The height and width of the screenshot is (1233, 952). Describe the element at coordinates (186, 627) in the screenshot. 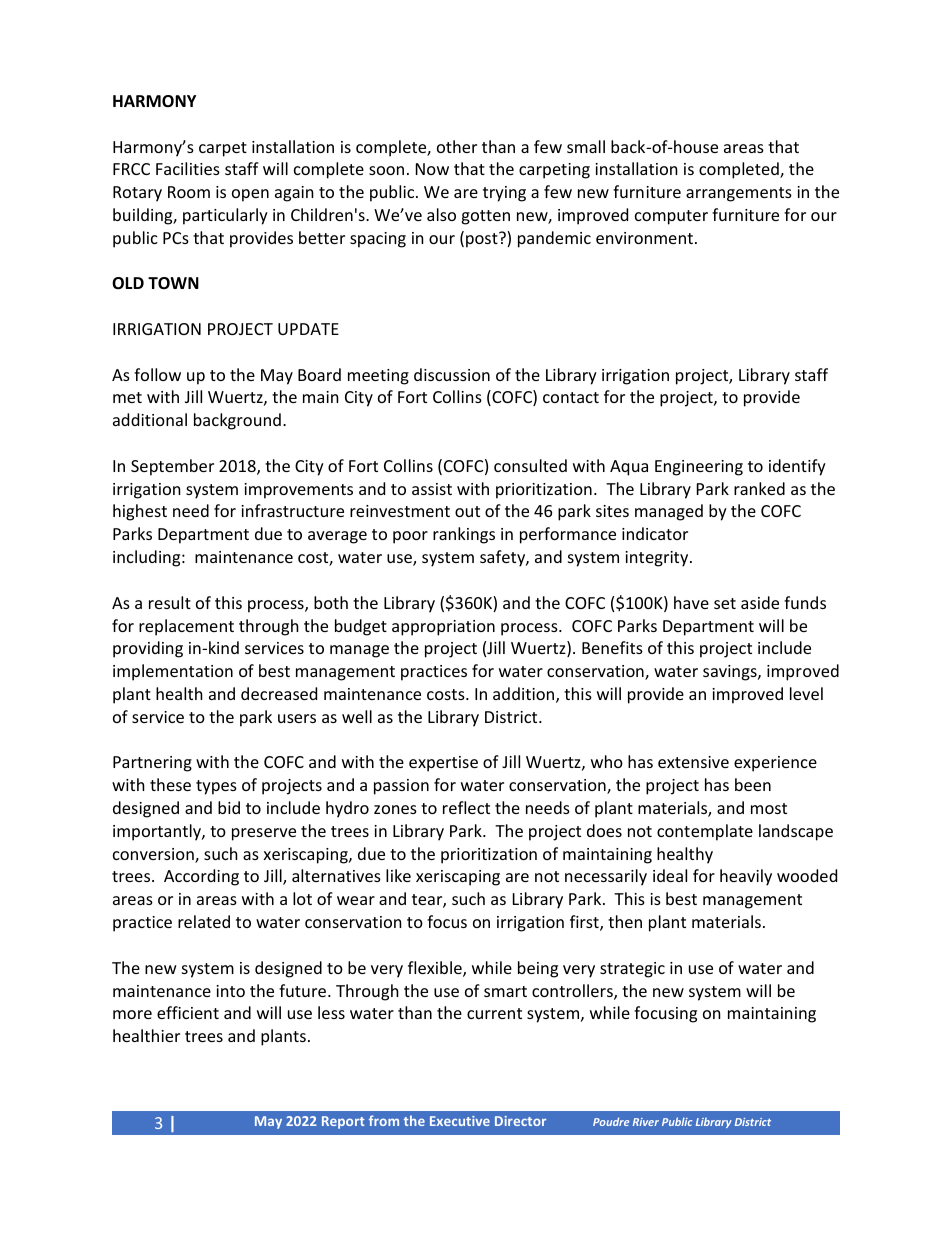

I see `replacement` at that location.
